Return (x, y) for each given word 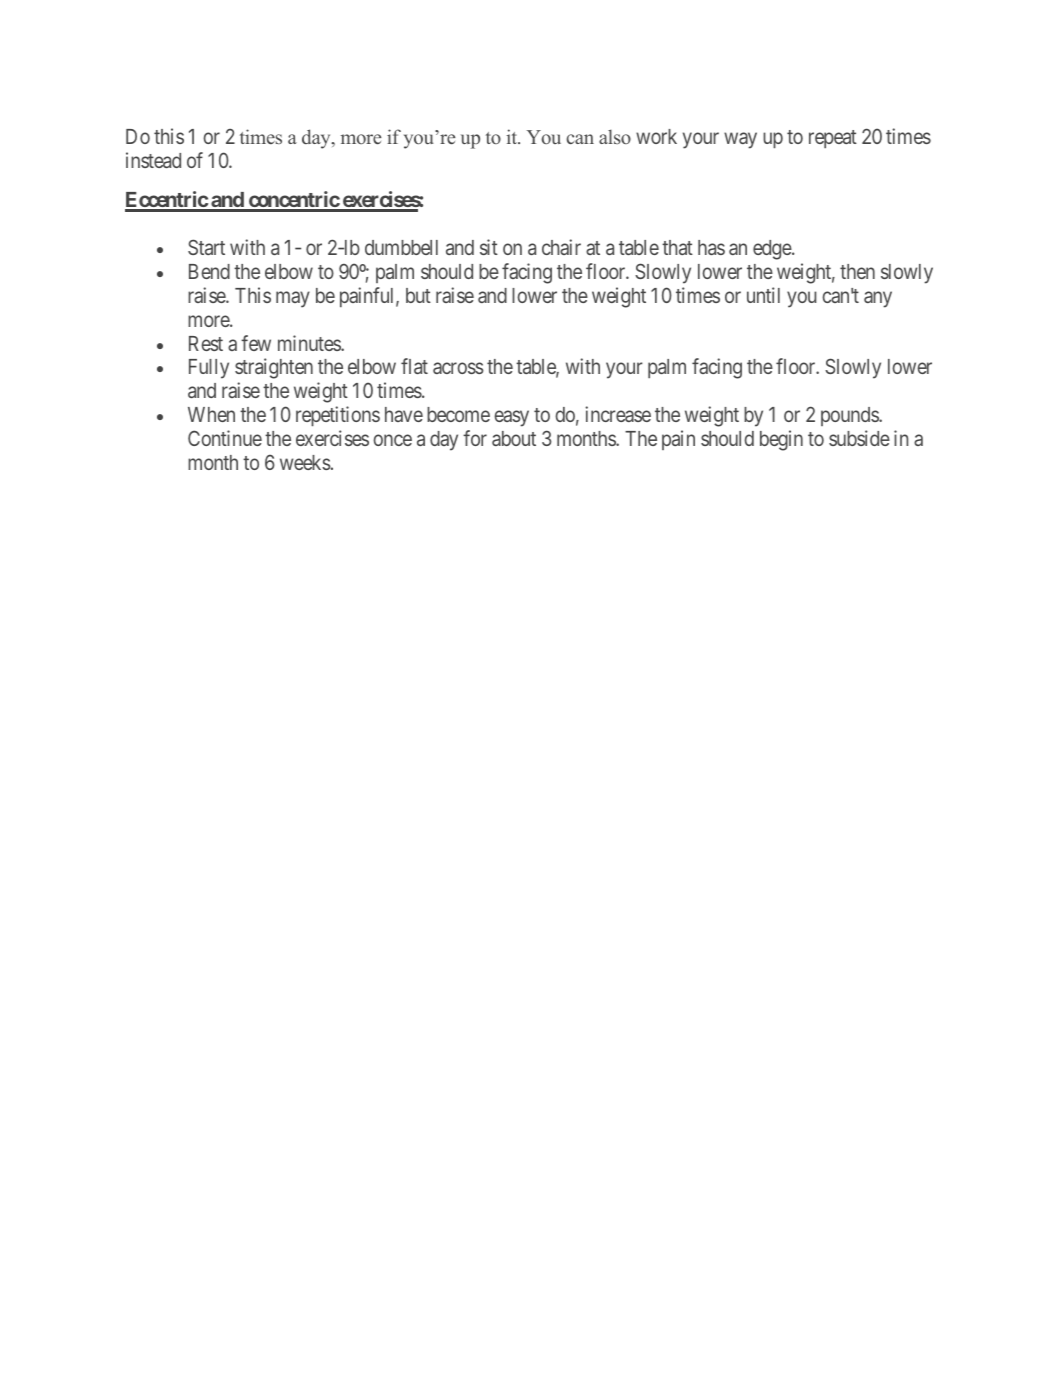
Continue (225, 438)
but (418, 295)
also (615, 136)
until (763, 295)
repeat (833, 139)
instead (153, 160)
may (293, 299)
